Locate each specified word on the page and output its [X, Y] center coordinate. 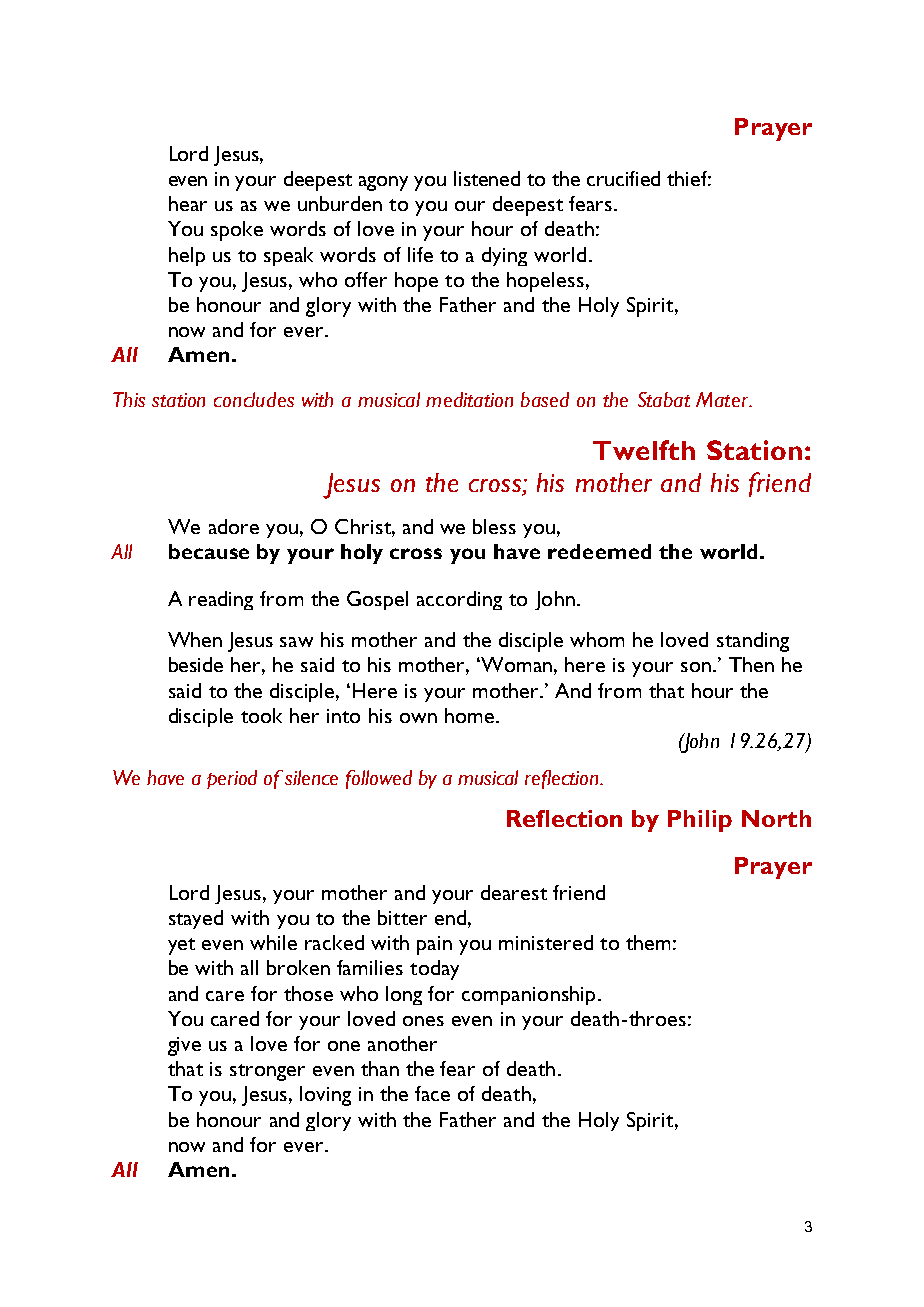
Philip [700, 821]
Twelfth [644, 450]
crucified [623, 178]
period [232, 779]
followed [379, 779]
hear [188, 203]
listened [487, 178]
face [432, 1093]
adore [234, 526]
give [184, 1046]
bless [494, 526]
